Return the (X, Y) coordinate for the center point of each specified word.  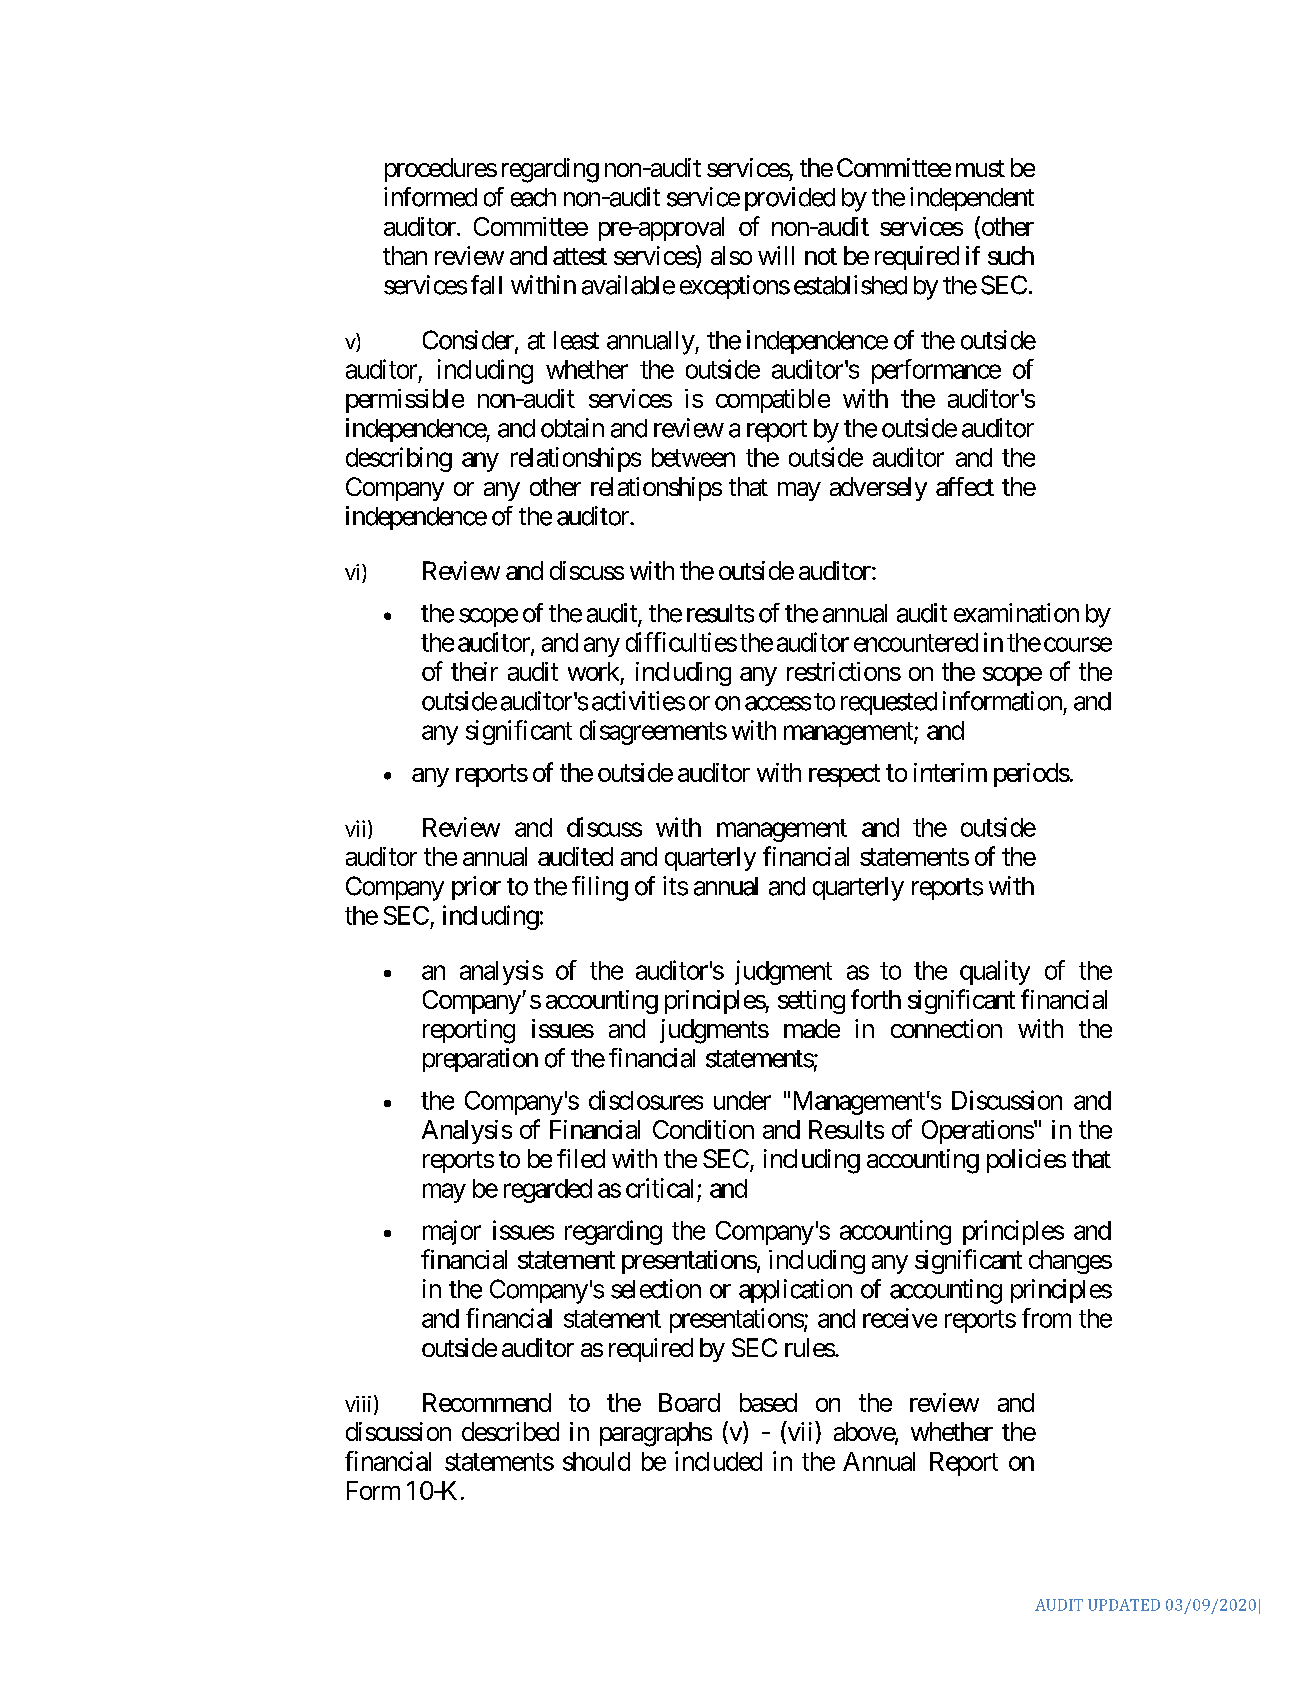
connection (946, 1028)
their (474, 671)
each (533, 197)
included (718, 1461)
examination (1016, 613)
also (731, 255)
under (742, 1100)
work (593, 671)
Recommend (487, 1402)
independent (972, 199)
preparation (480, 1060)
